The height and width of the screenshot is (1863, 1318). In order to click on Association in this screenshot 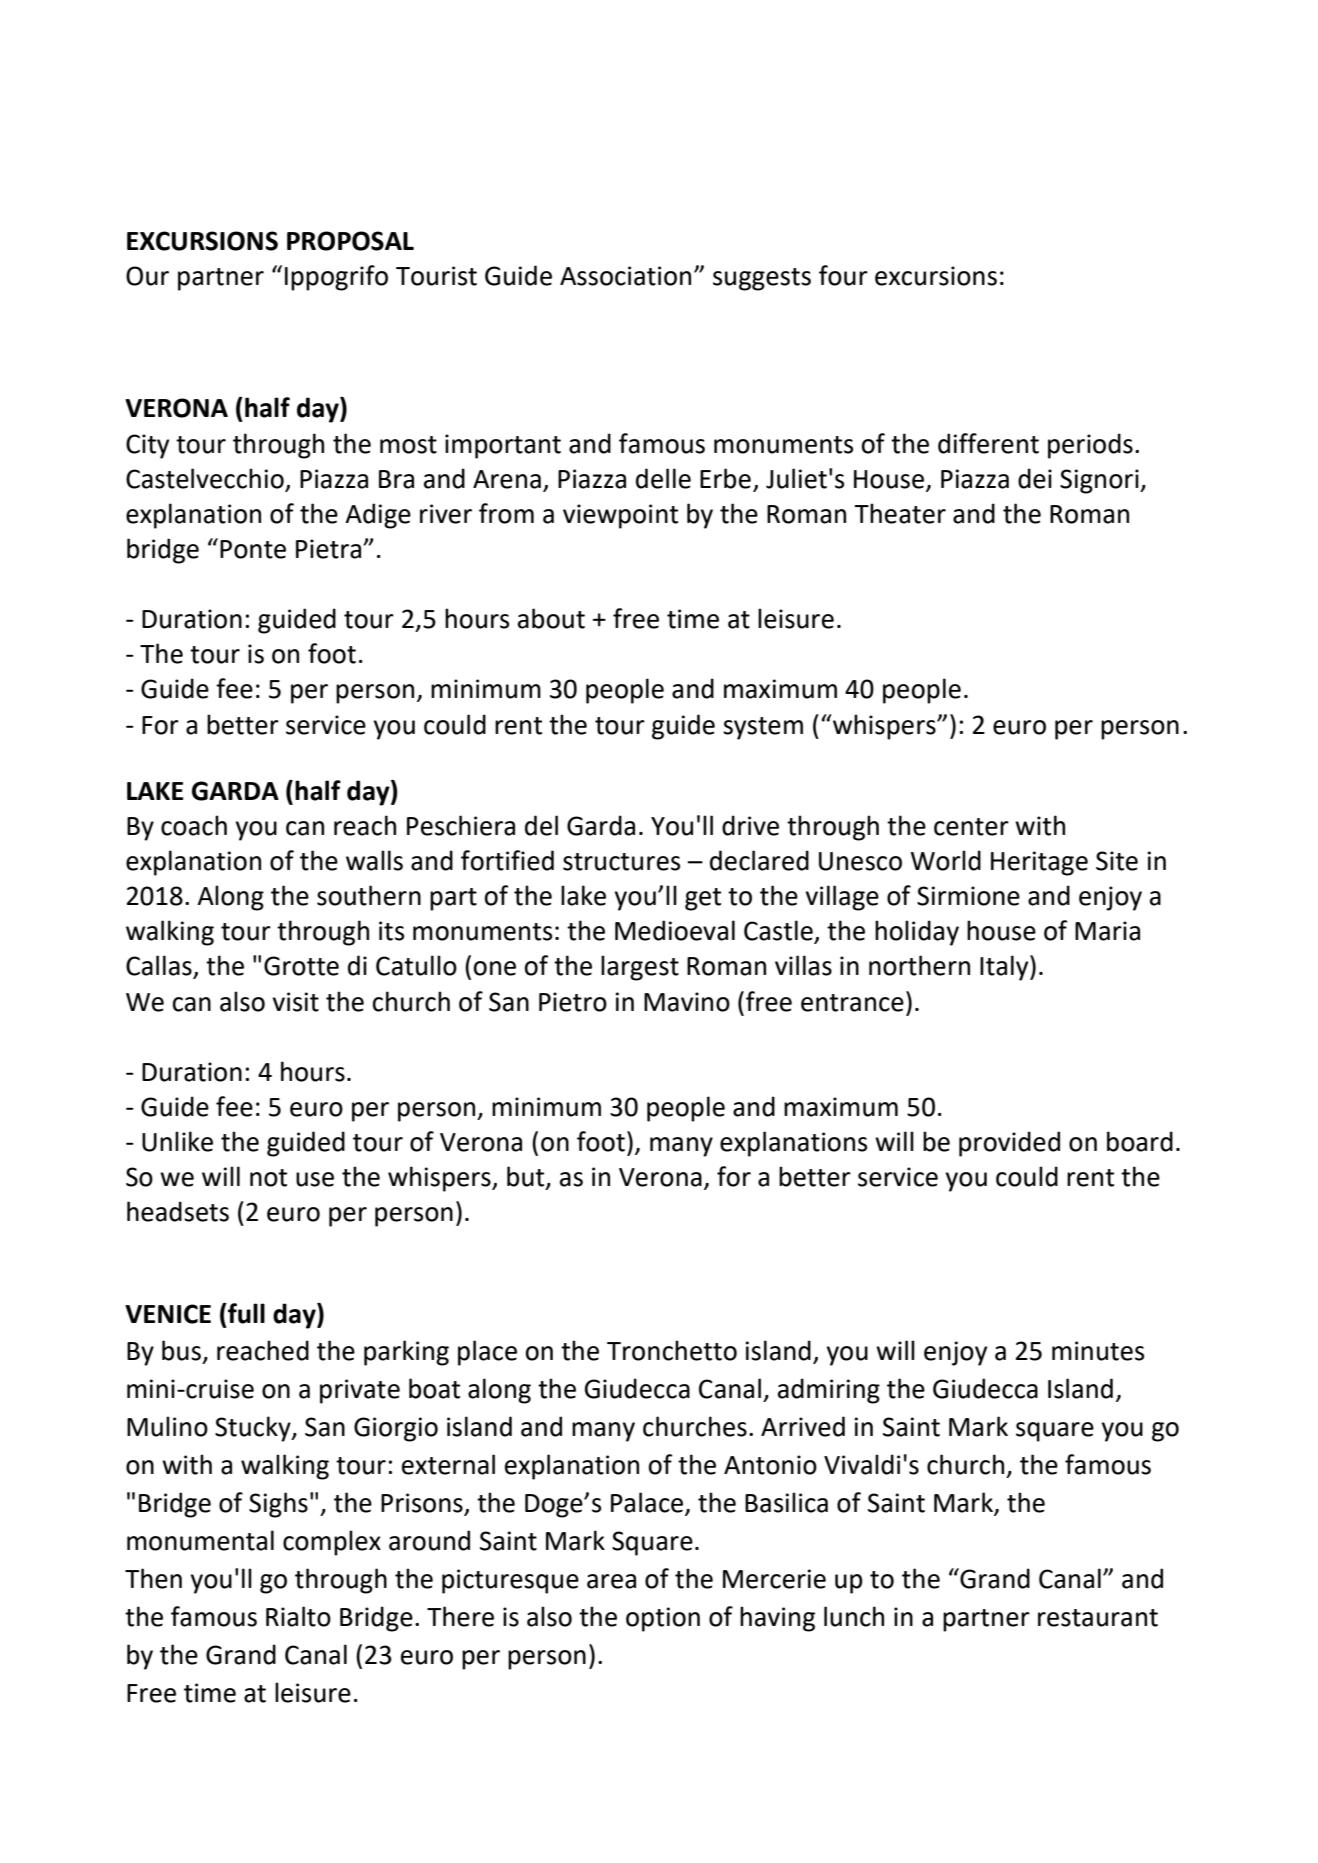, I will do `click(625, 276)`.
